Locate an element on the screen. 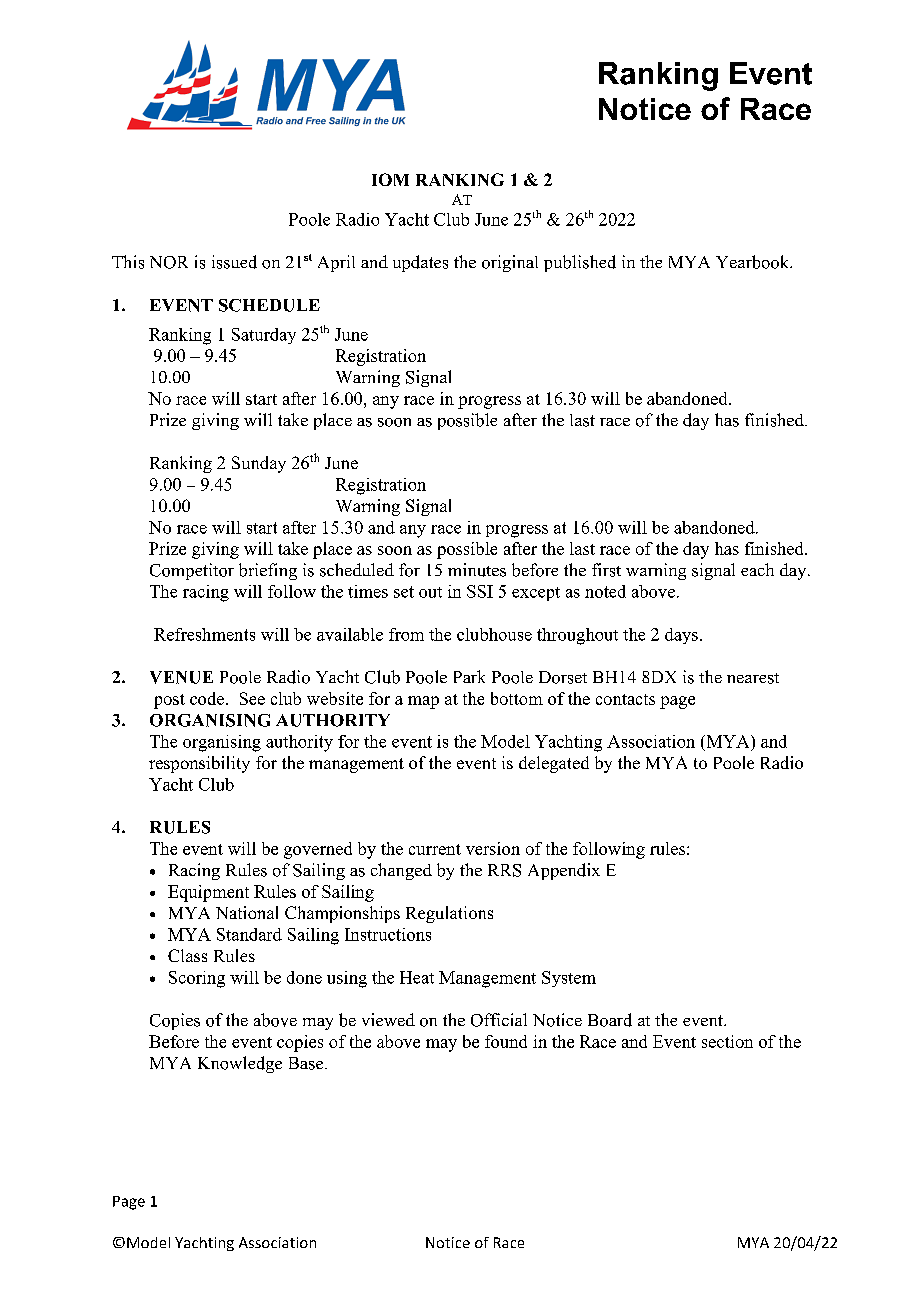  viewed is located at coordinates (388, 1019).
